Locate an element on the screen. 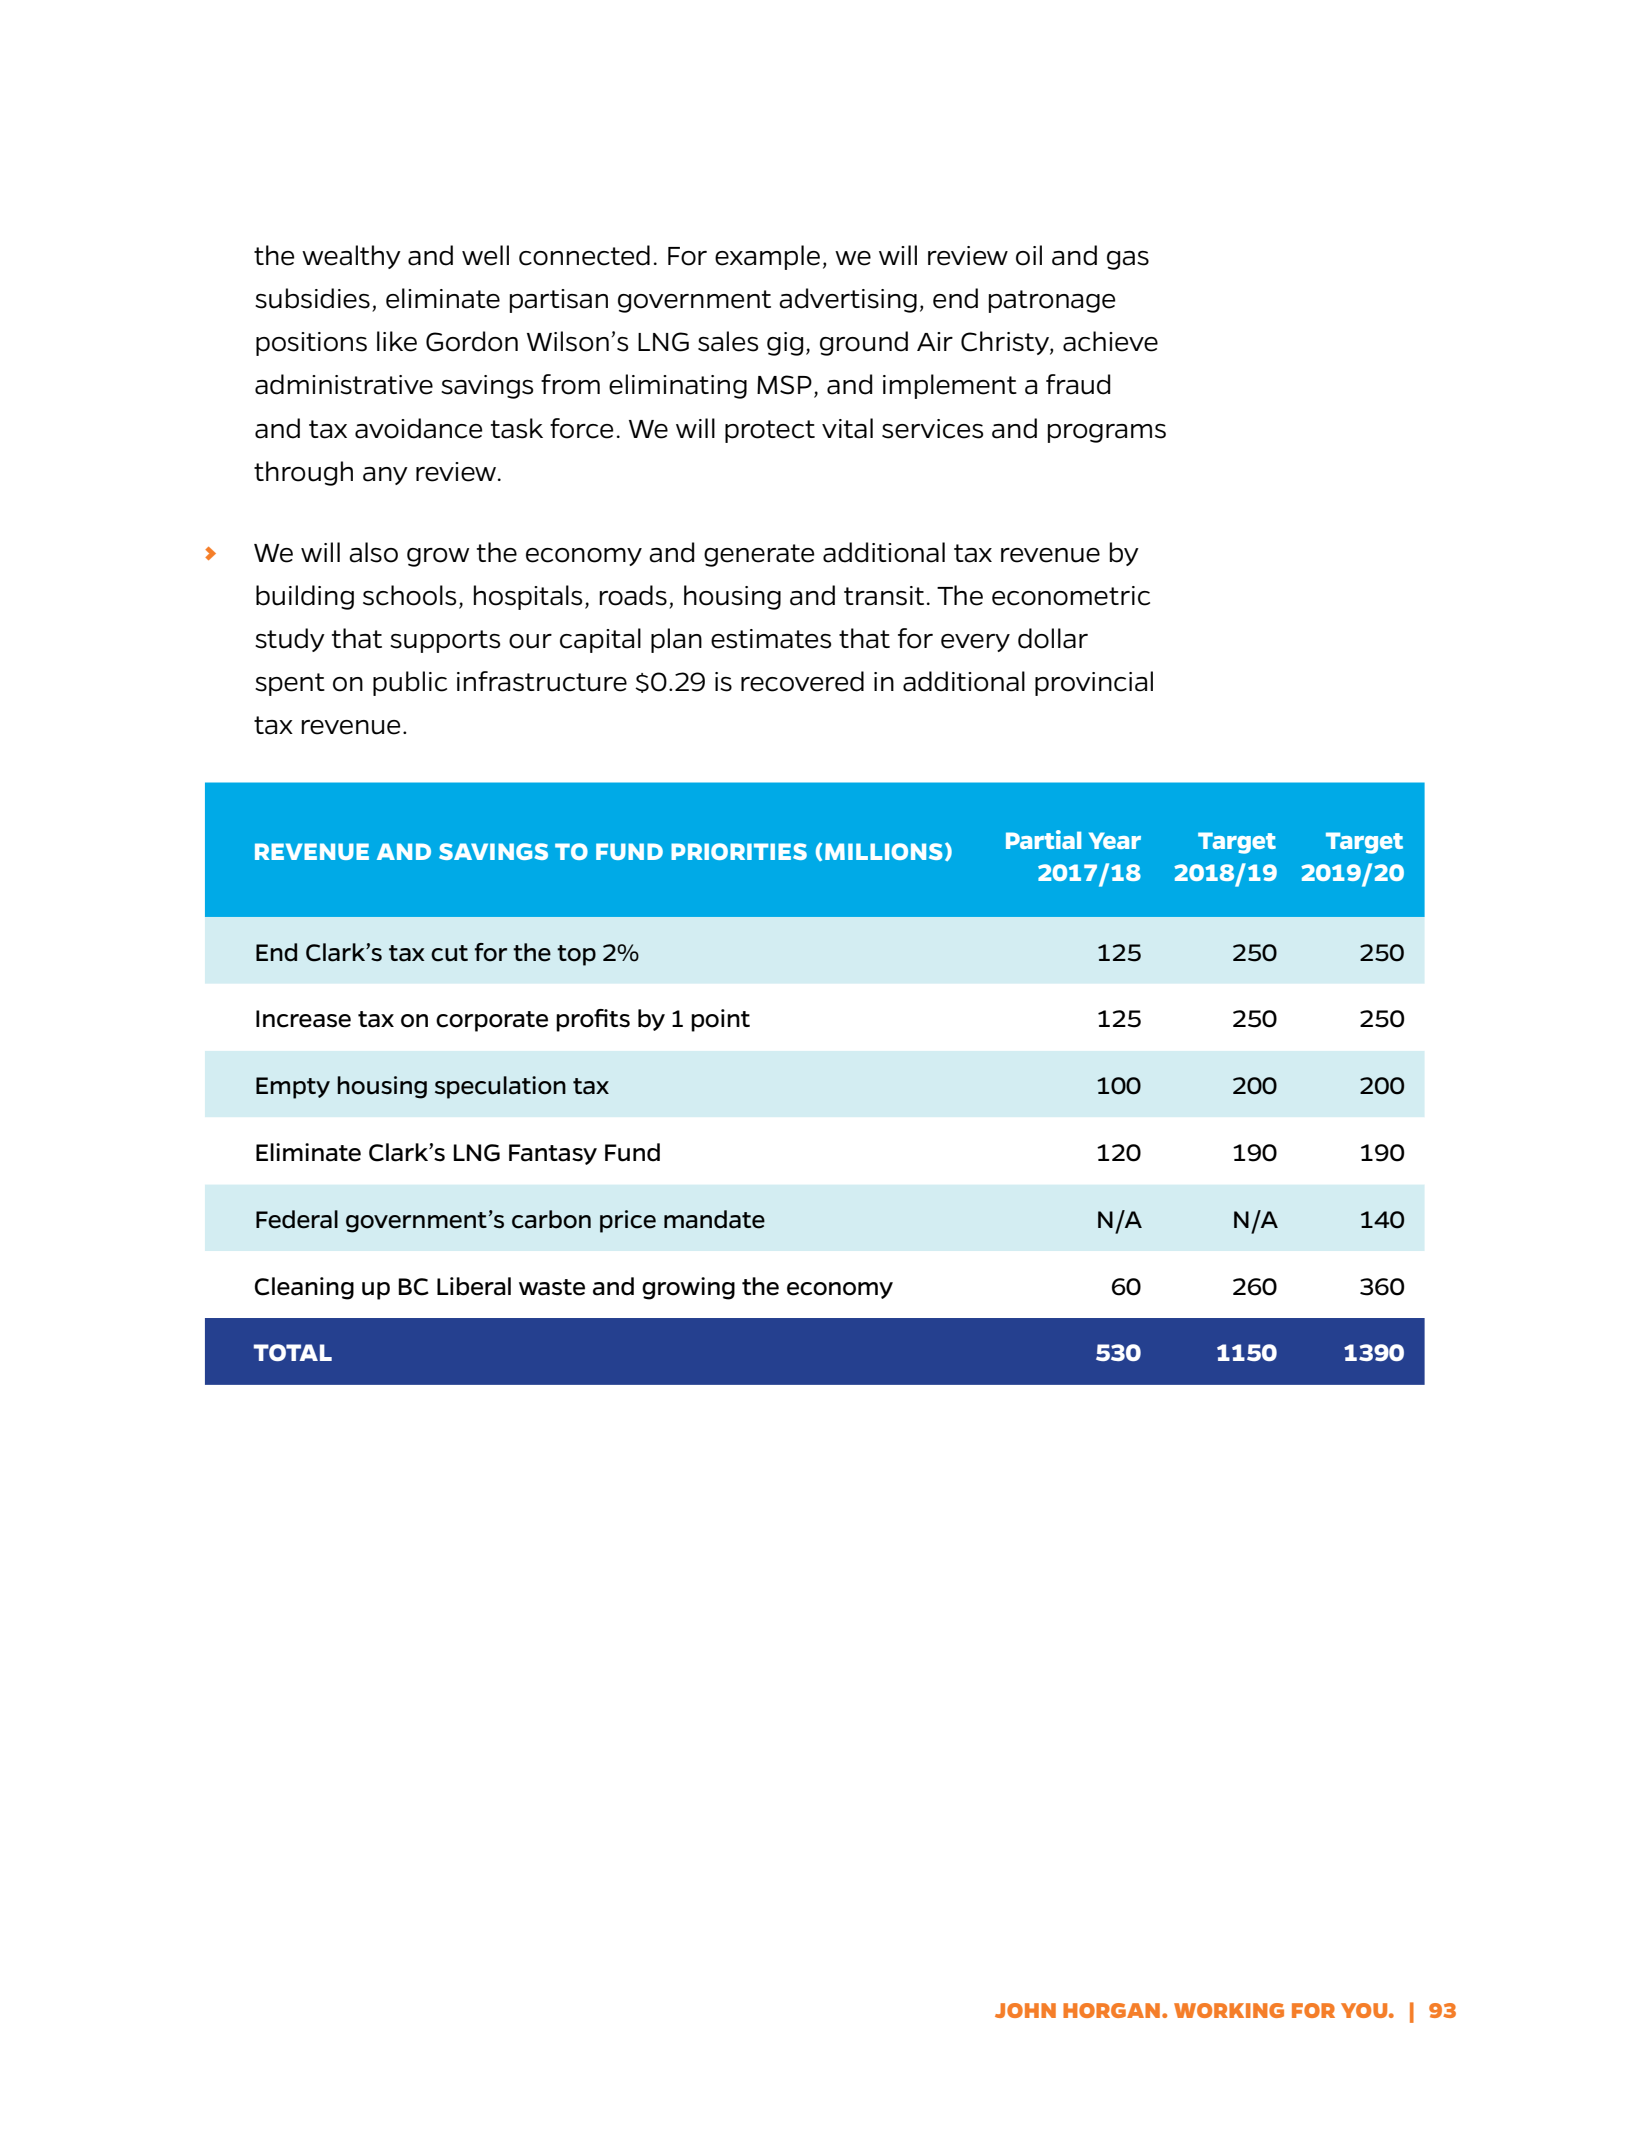  JOHN is located at coordinates (1025, 2010).
